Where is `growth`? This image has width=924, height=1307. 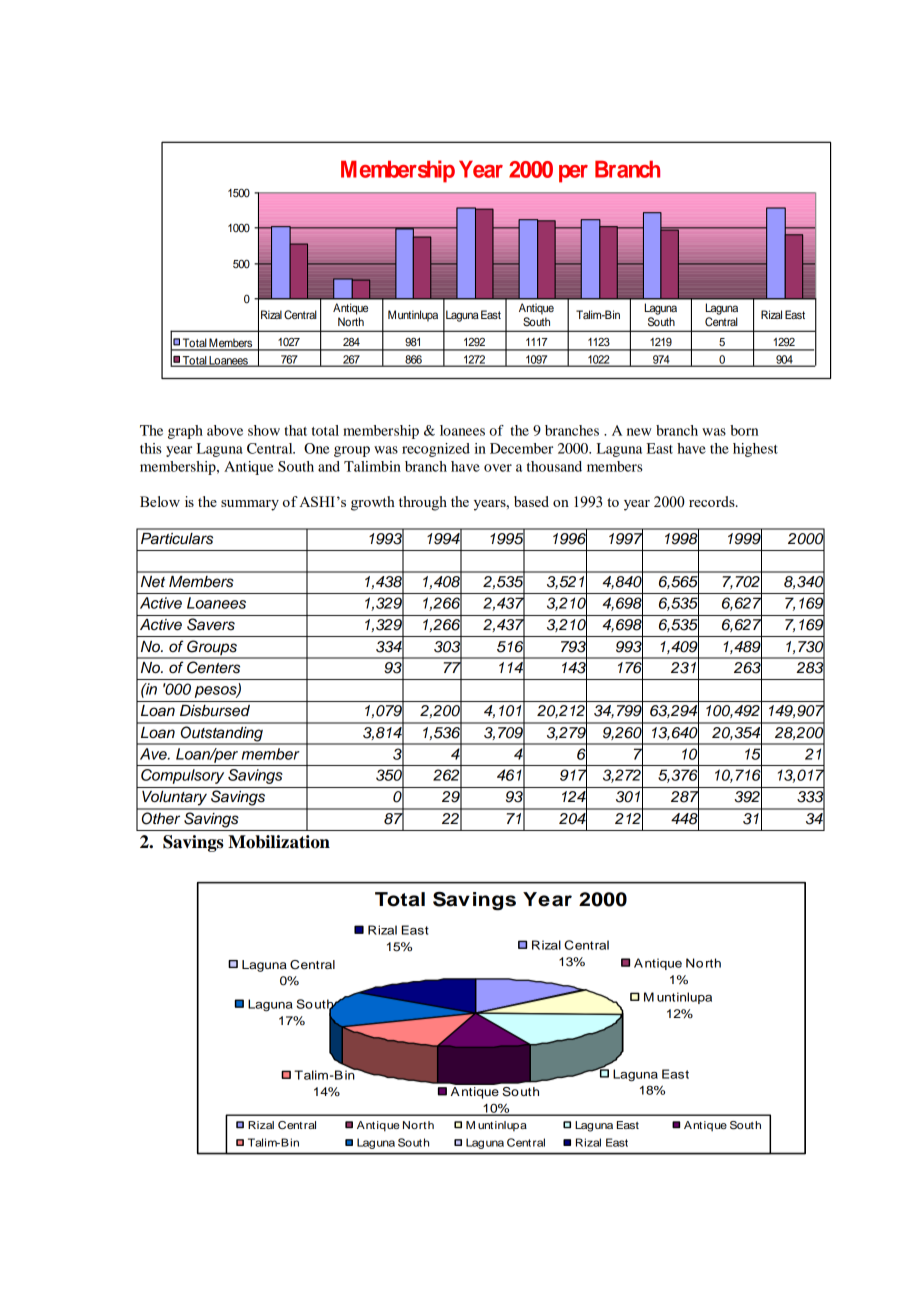
growth is located at coordinates (373, 503).
